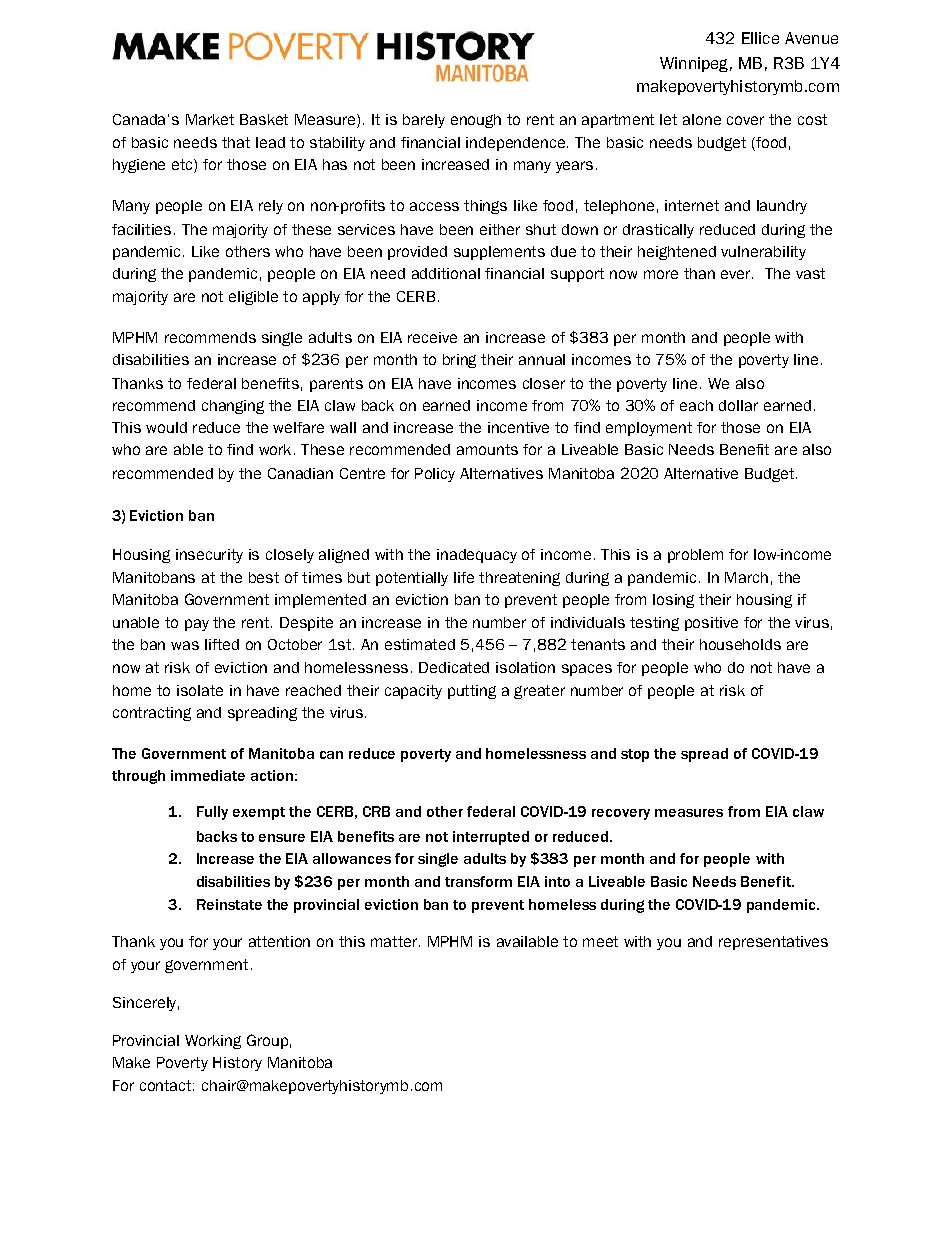 This document has height=1233, width=952. I want to click on dollar, so click(738, 405).
